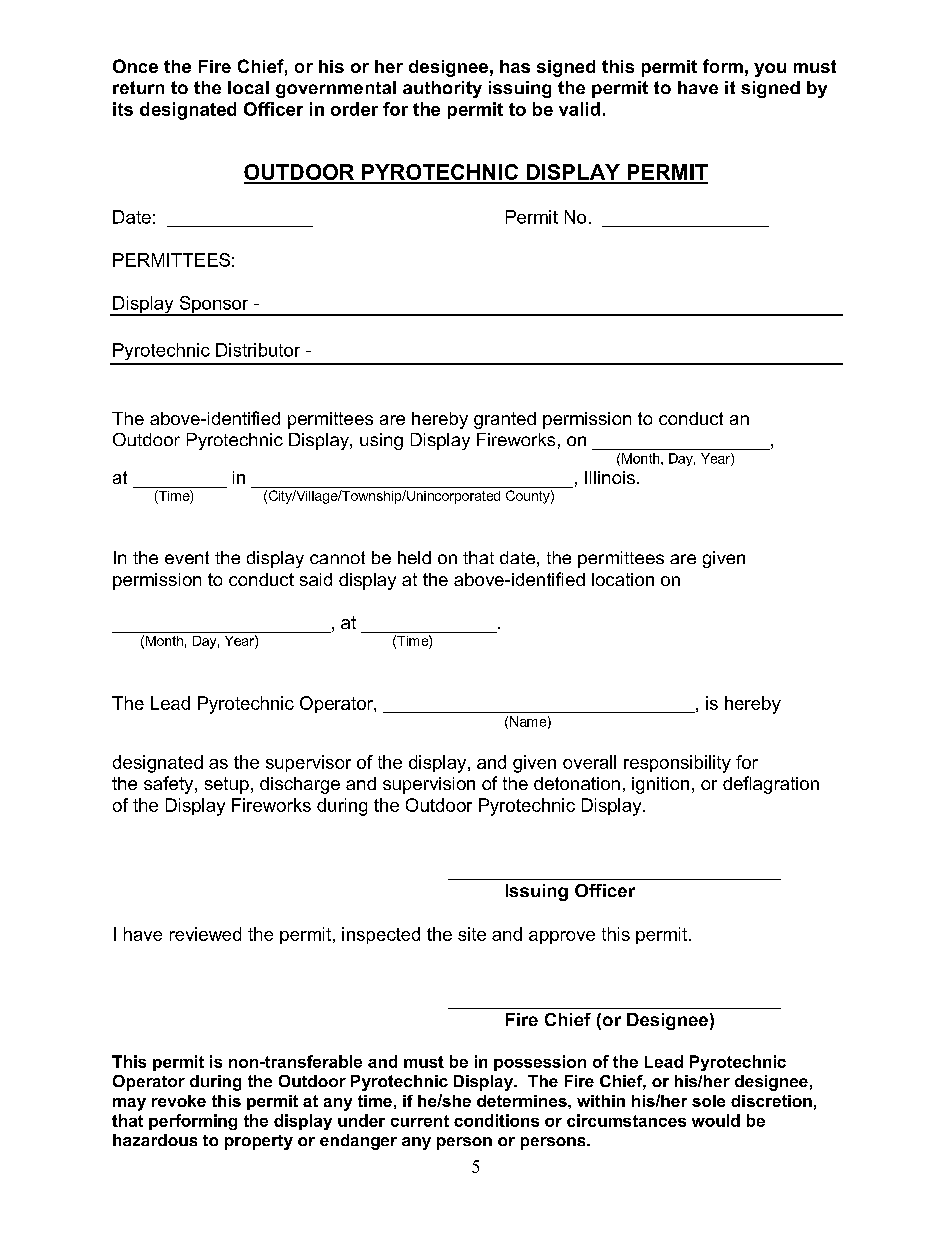 This page has width=952, height=1233. Describe the element at coordinates (414, 557) in the page. I see `held` at that location.
